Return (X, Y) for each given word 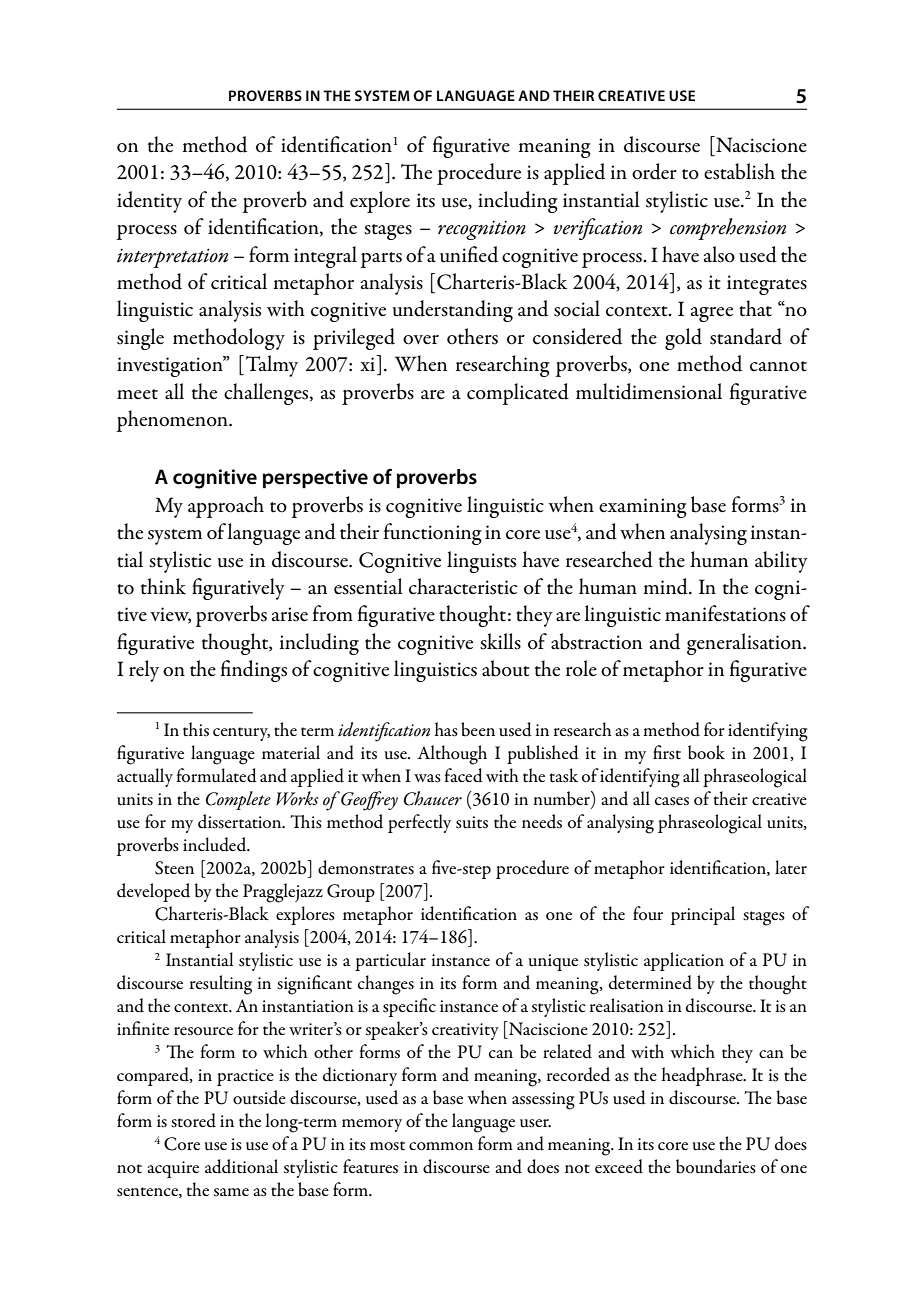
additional (241, 1166)
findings (254, 671)
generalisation (745, 644)
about (506, 668)
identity (149, 202)
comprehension (728, 229)
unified (469, 254)
